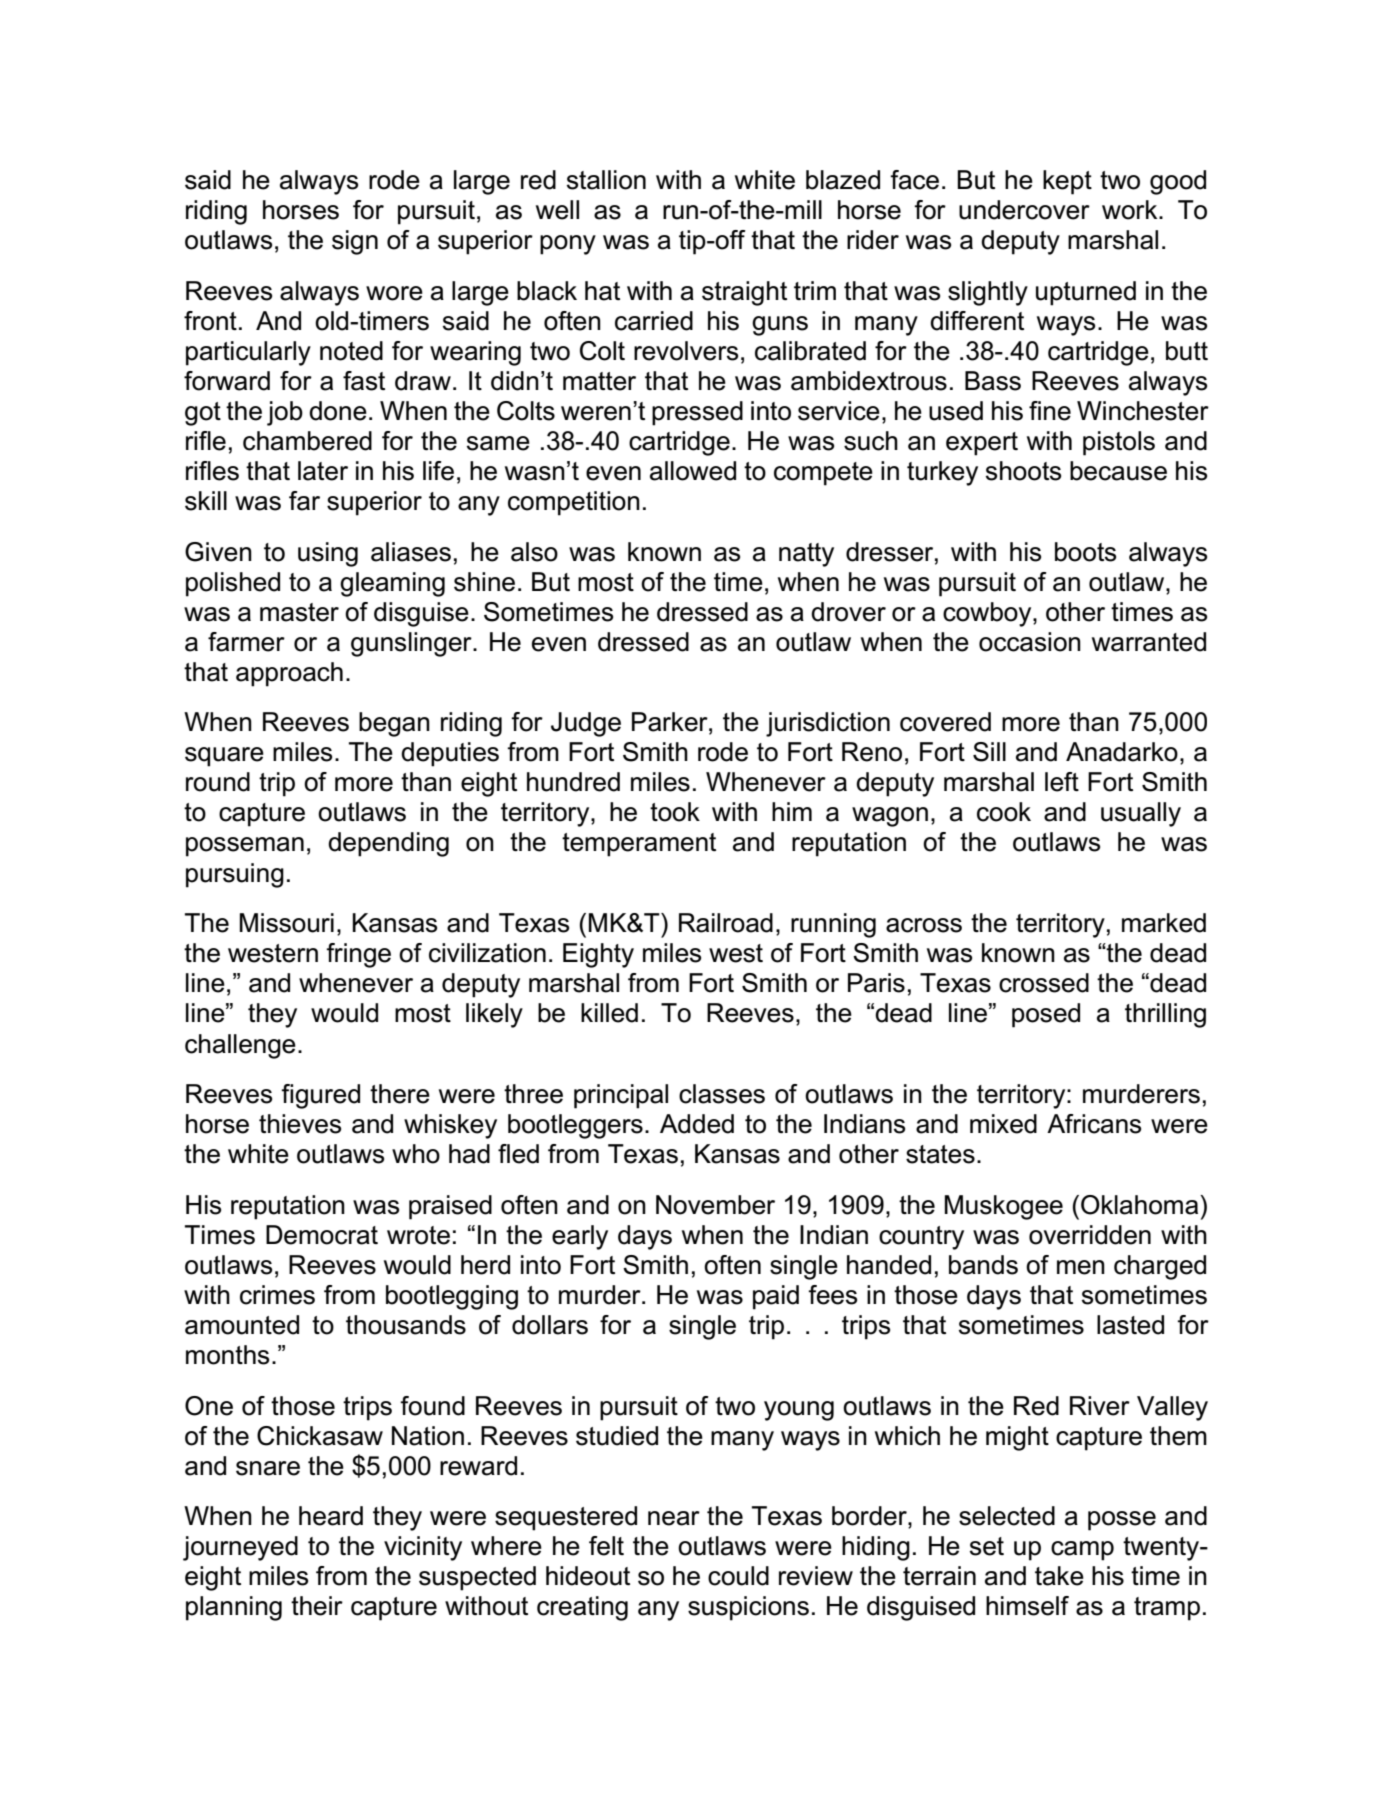  What do you see at coordinates (317, 1606) in the screenshot?
I see `their` at bounding box center [317, 1606].
